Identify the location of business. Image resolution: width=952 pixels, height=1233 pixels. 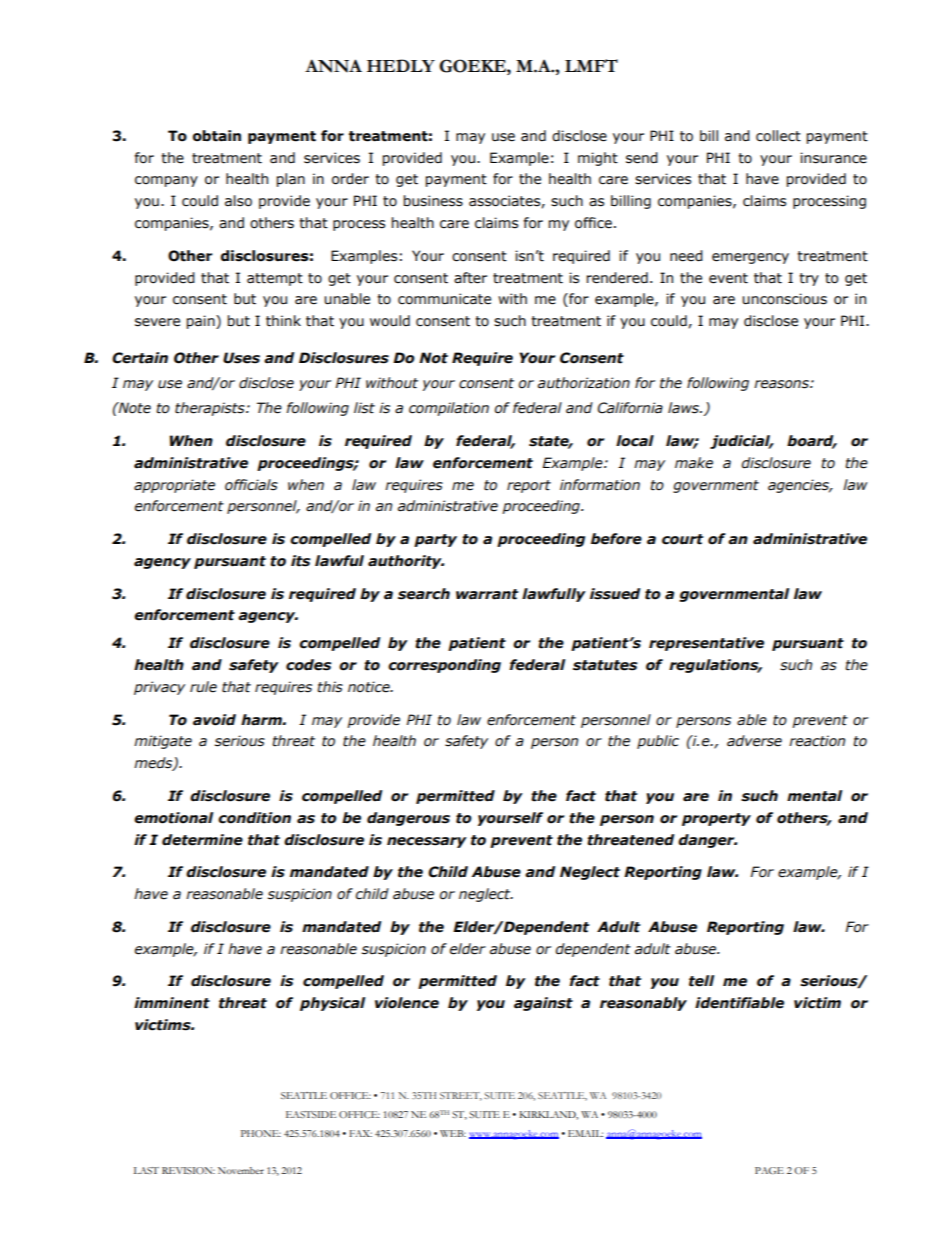
(433, 201).
